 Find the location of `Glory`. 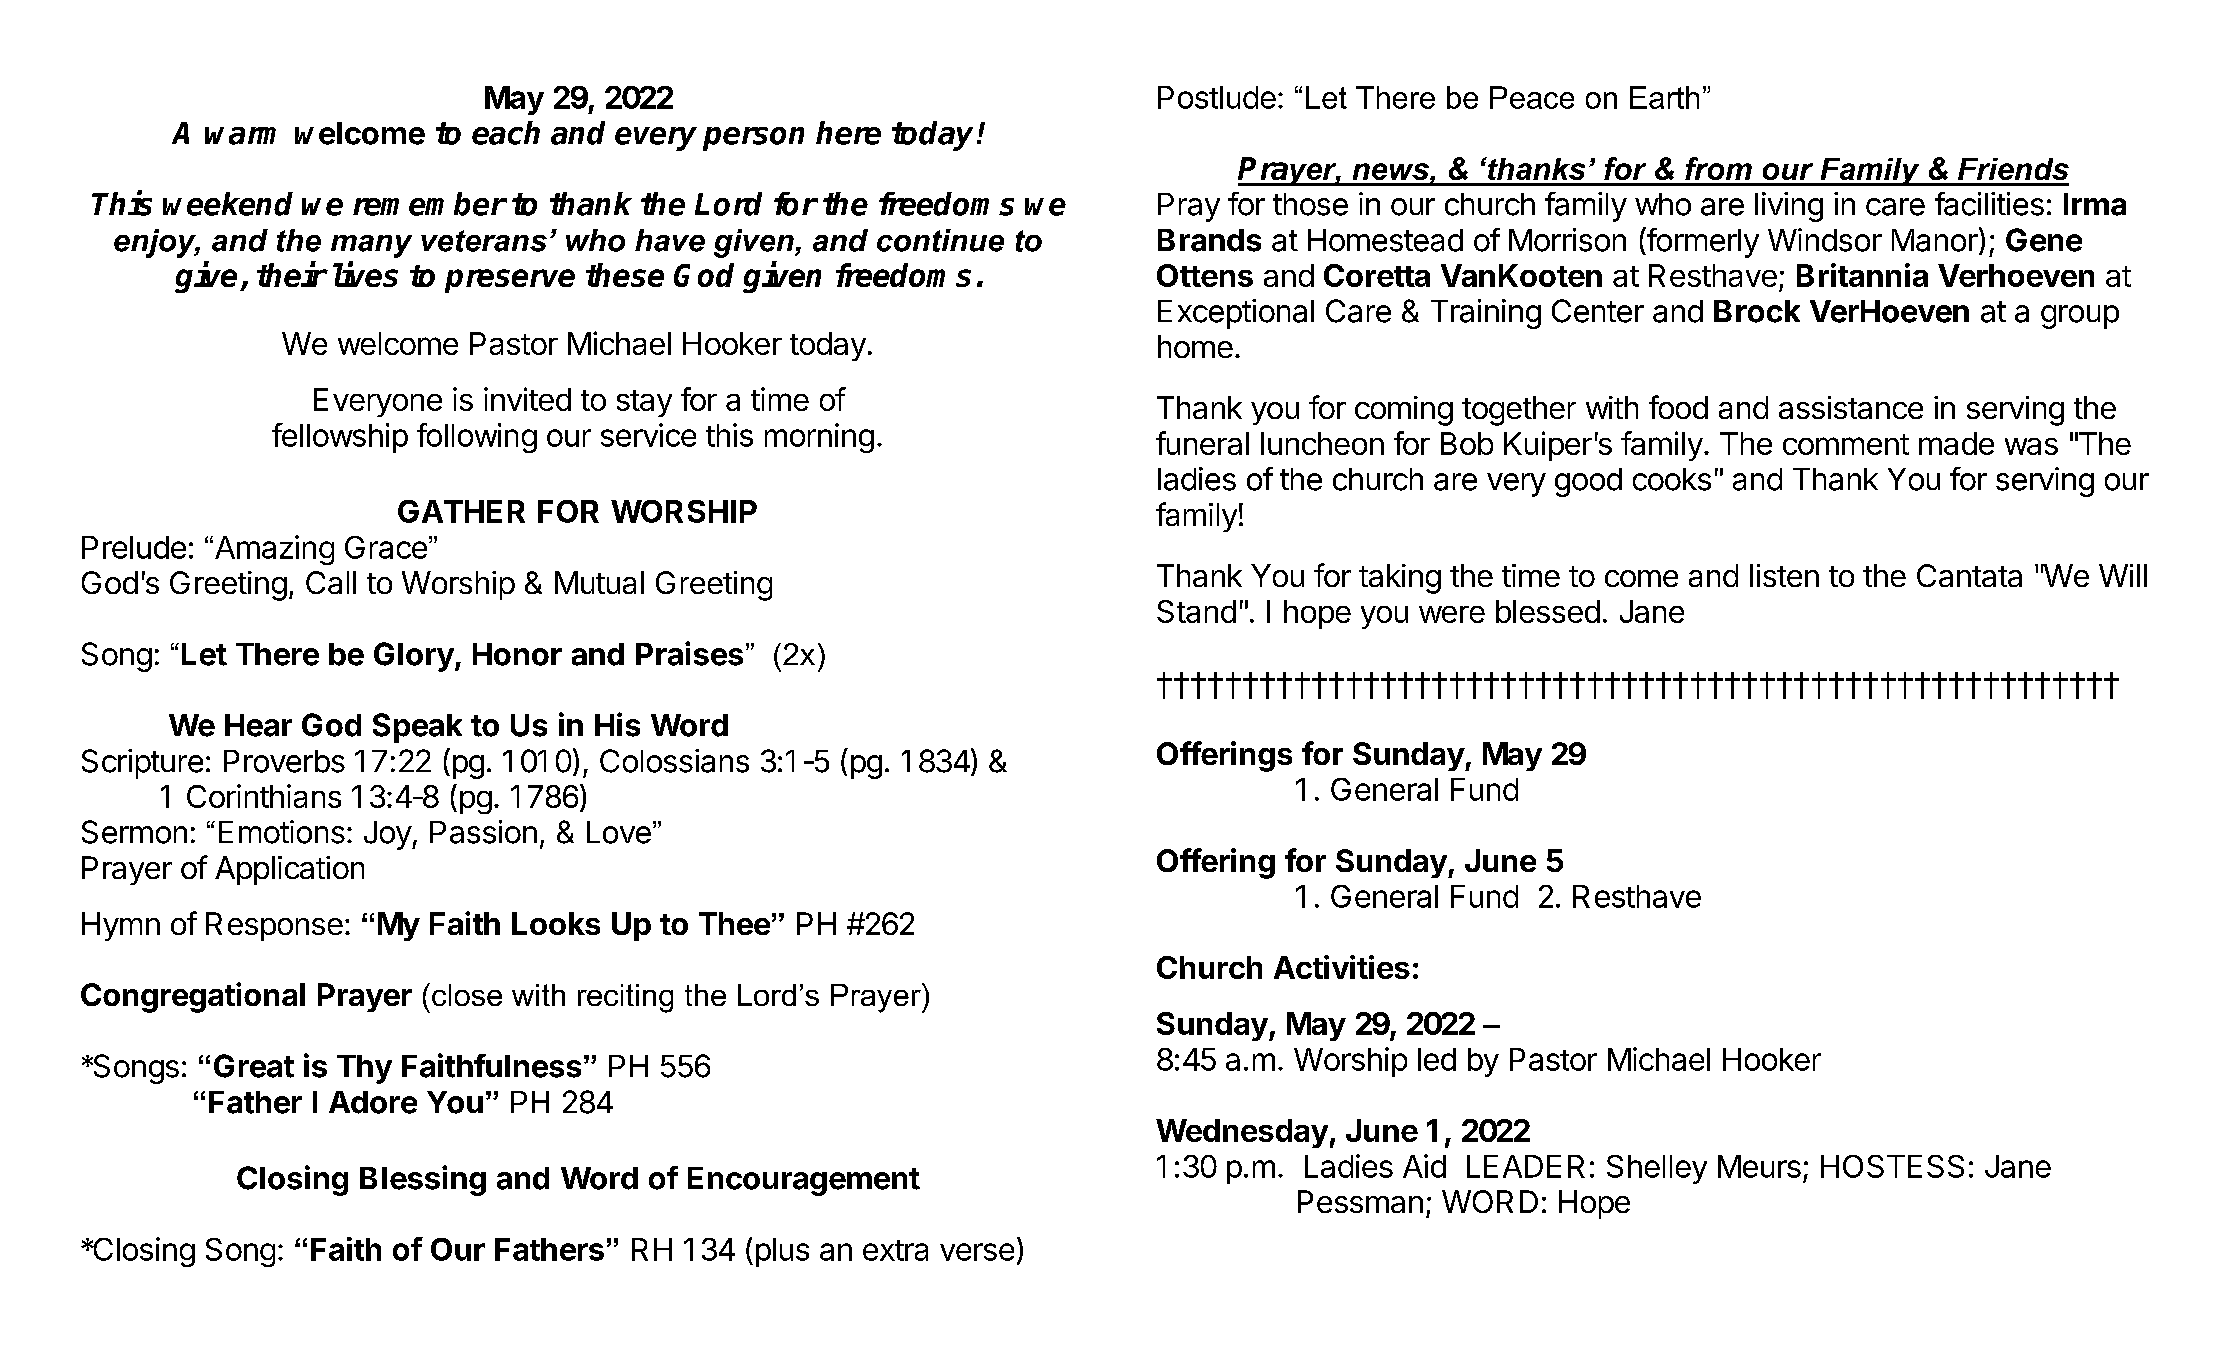

Glory is located at coordinates (414, 657).
